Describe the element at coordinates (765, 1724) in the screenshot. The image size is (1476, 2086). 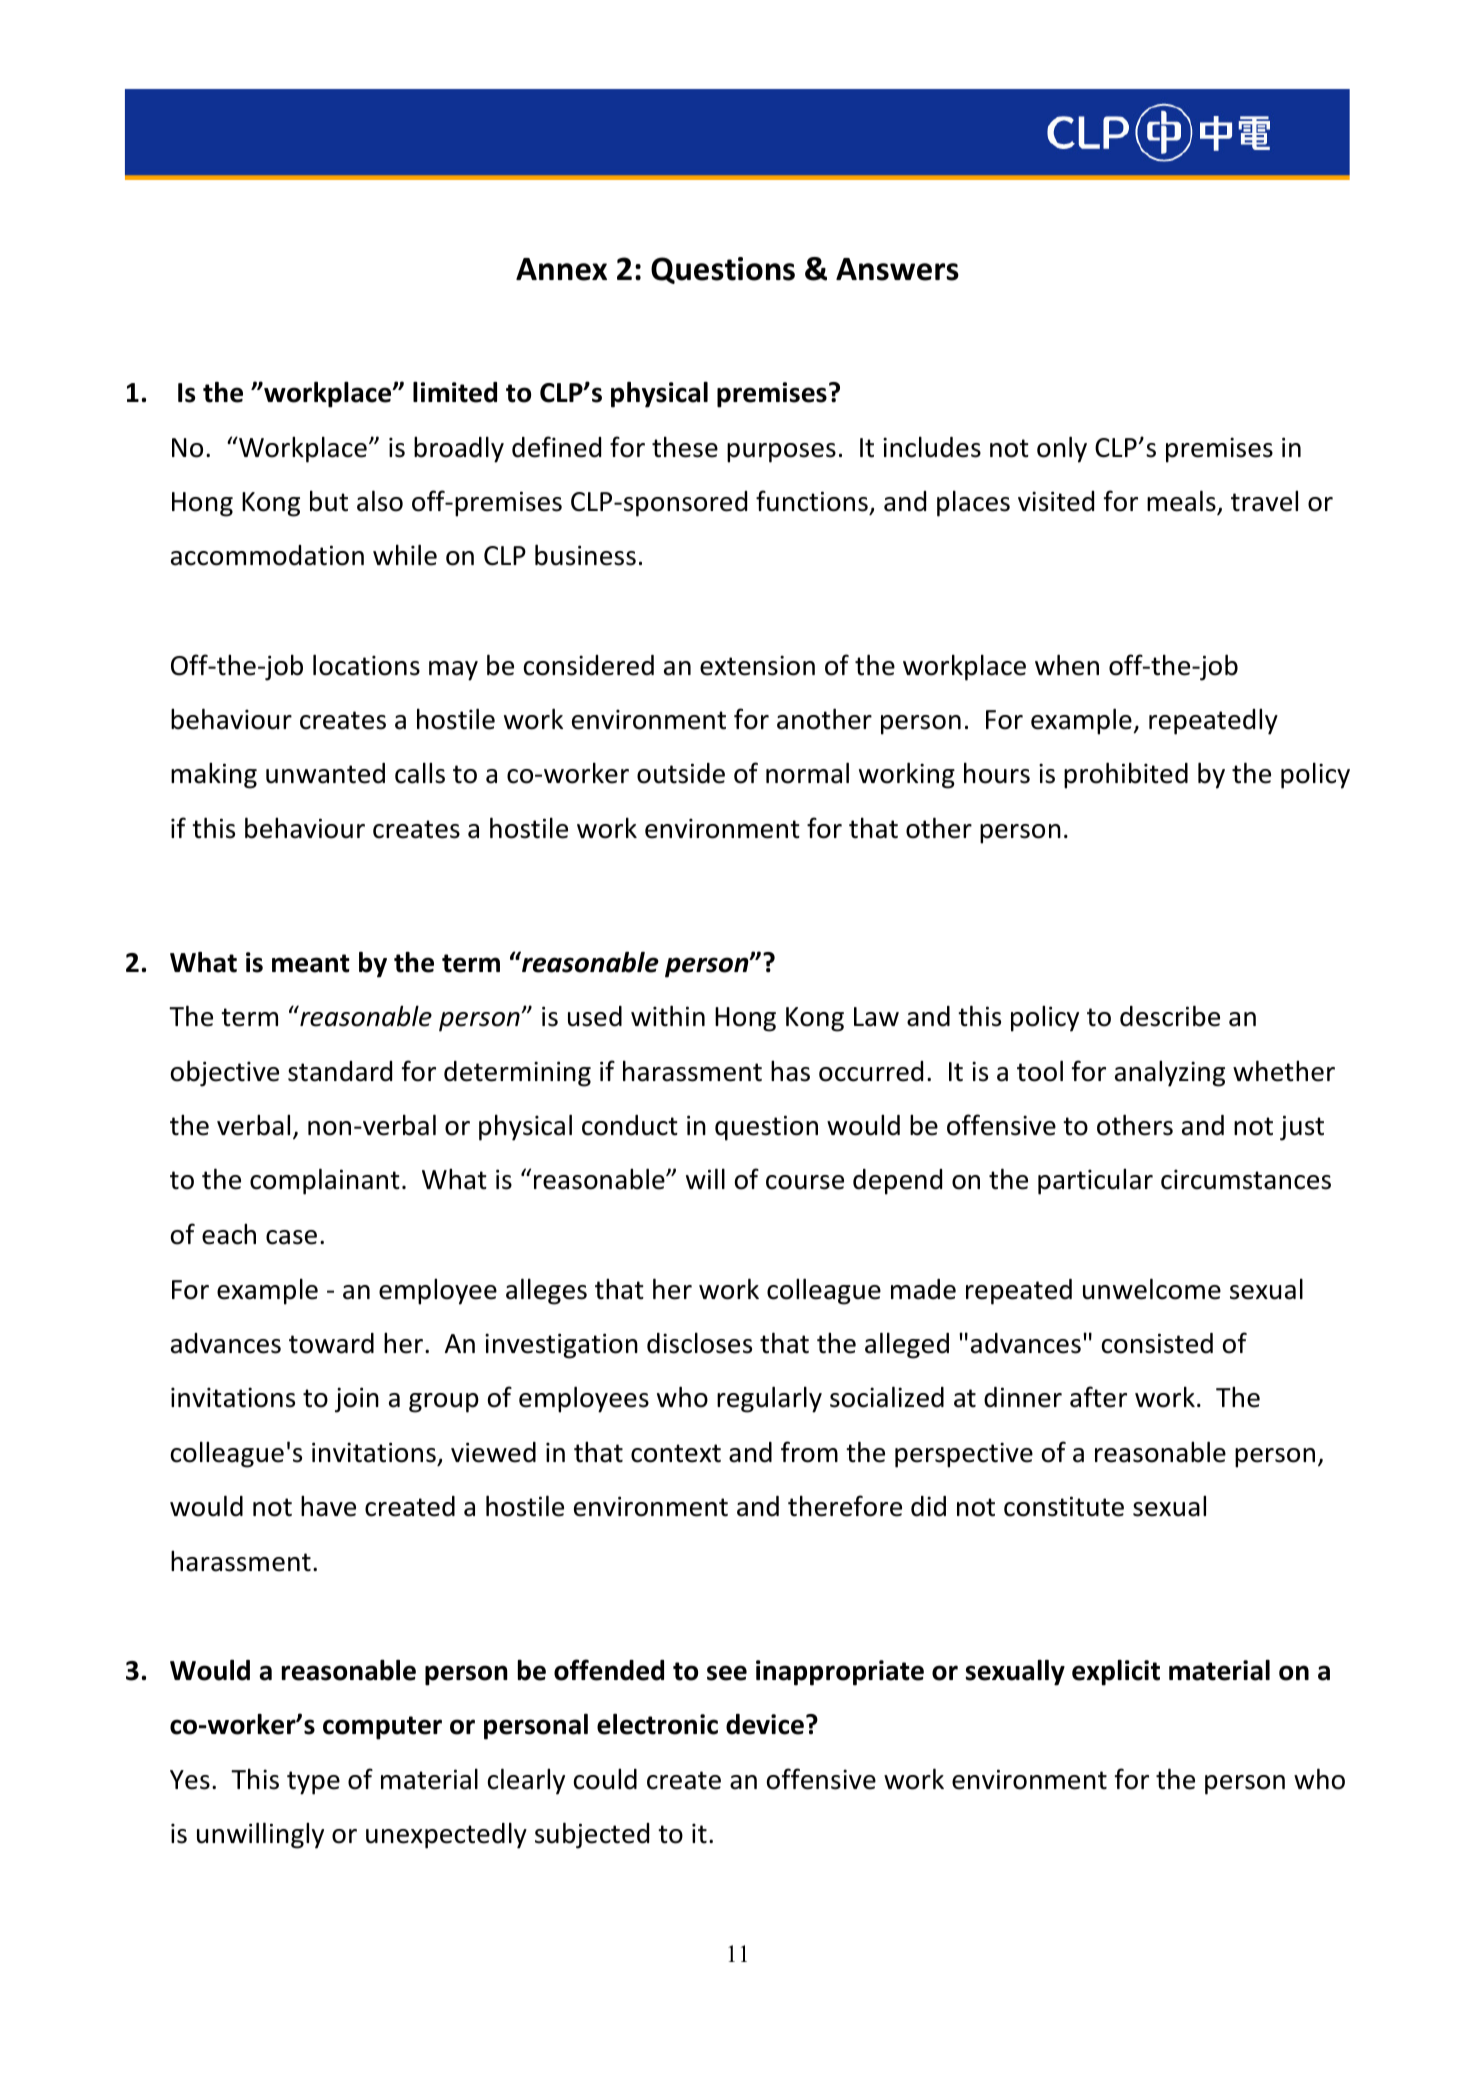
I see `device` at that location.
